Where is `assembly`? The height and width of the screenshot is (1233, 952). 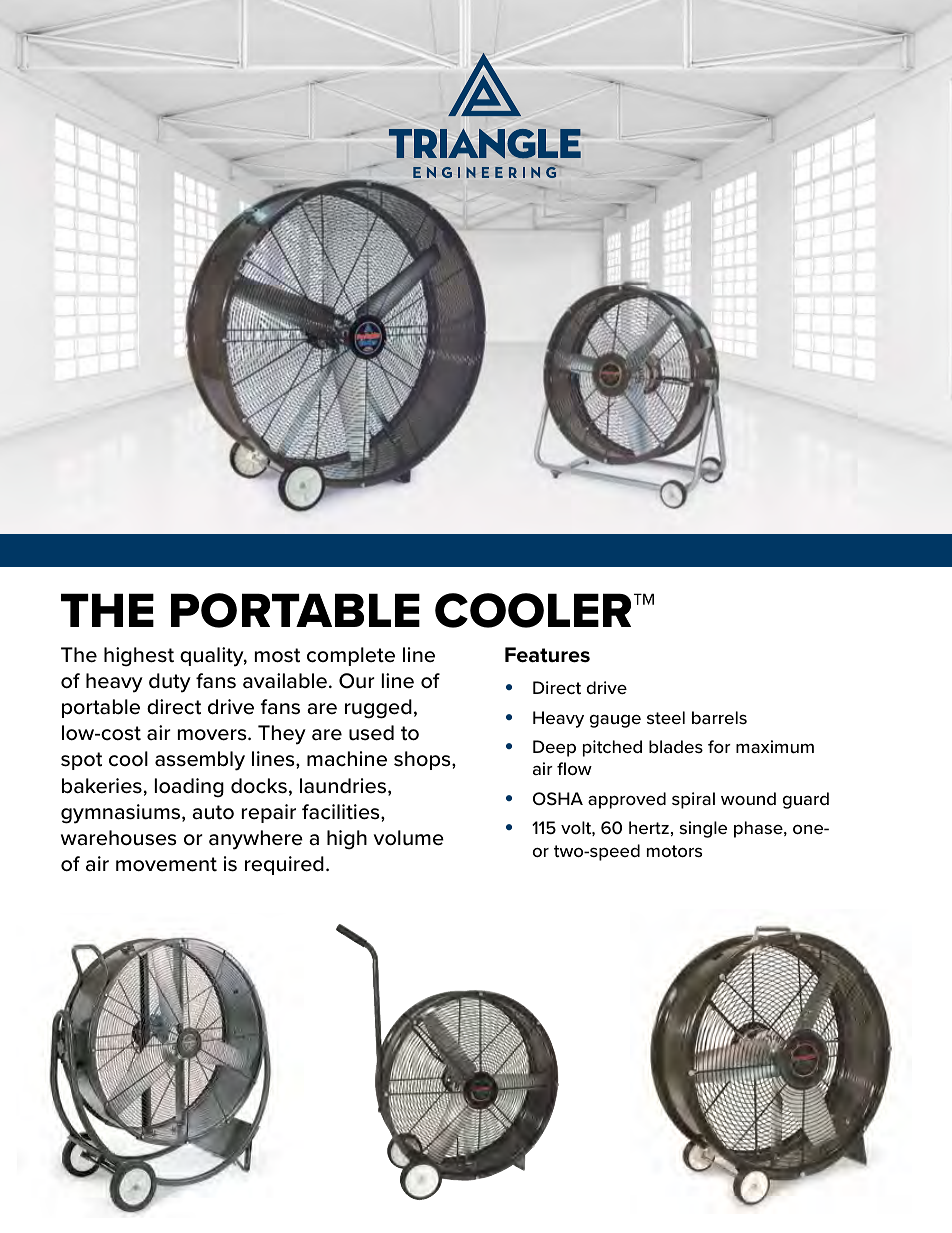
assembly is located at coordinates (200, 761).
